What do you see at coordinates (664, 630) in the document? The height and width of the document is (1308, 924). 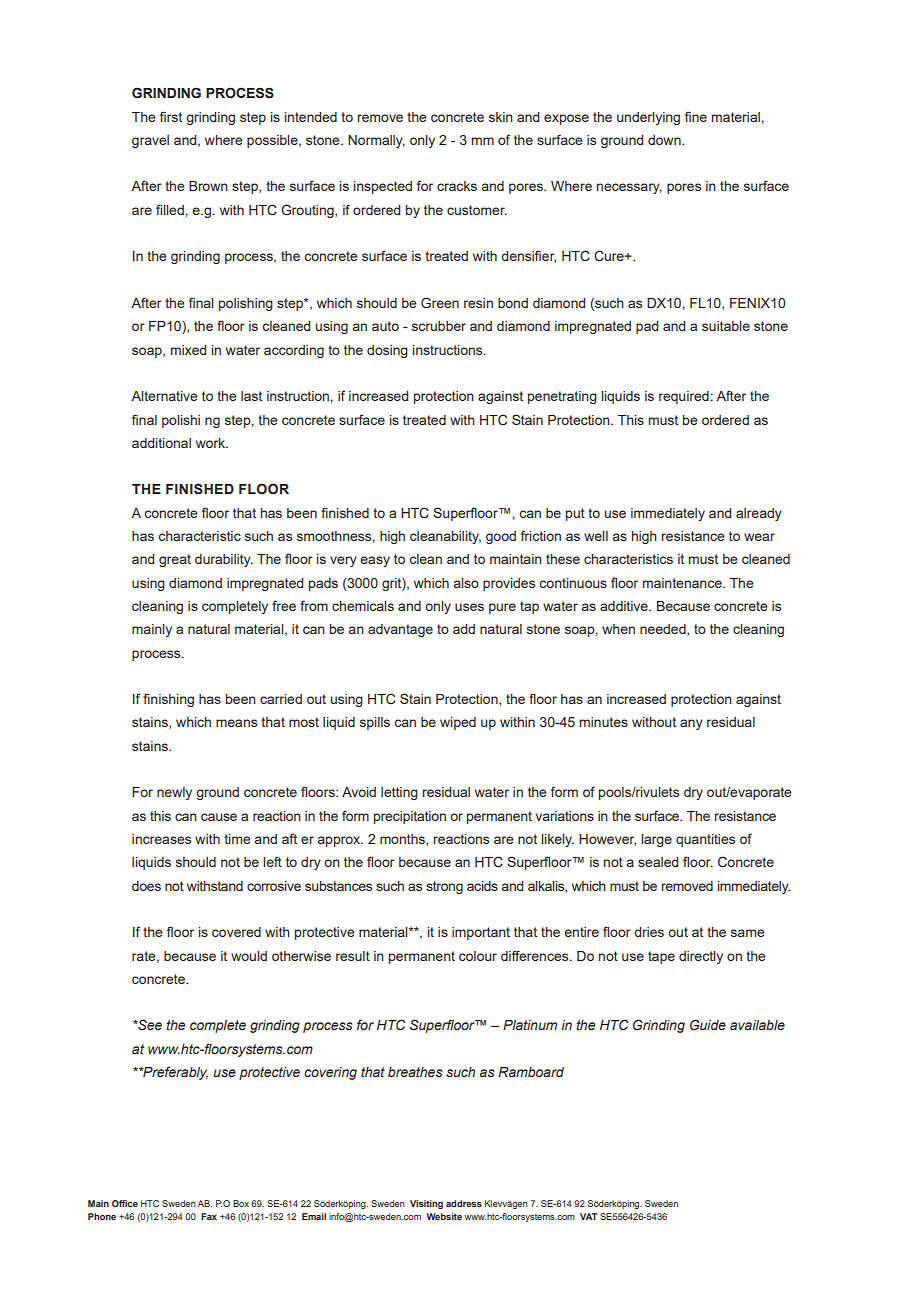 I see `needed` at bounding box center [664, 630].
